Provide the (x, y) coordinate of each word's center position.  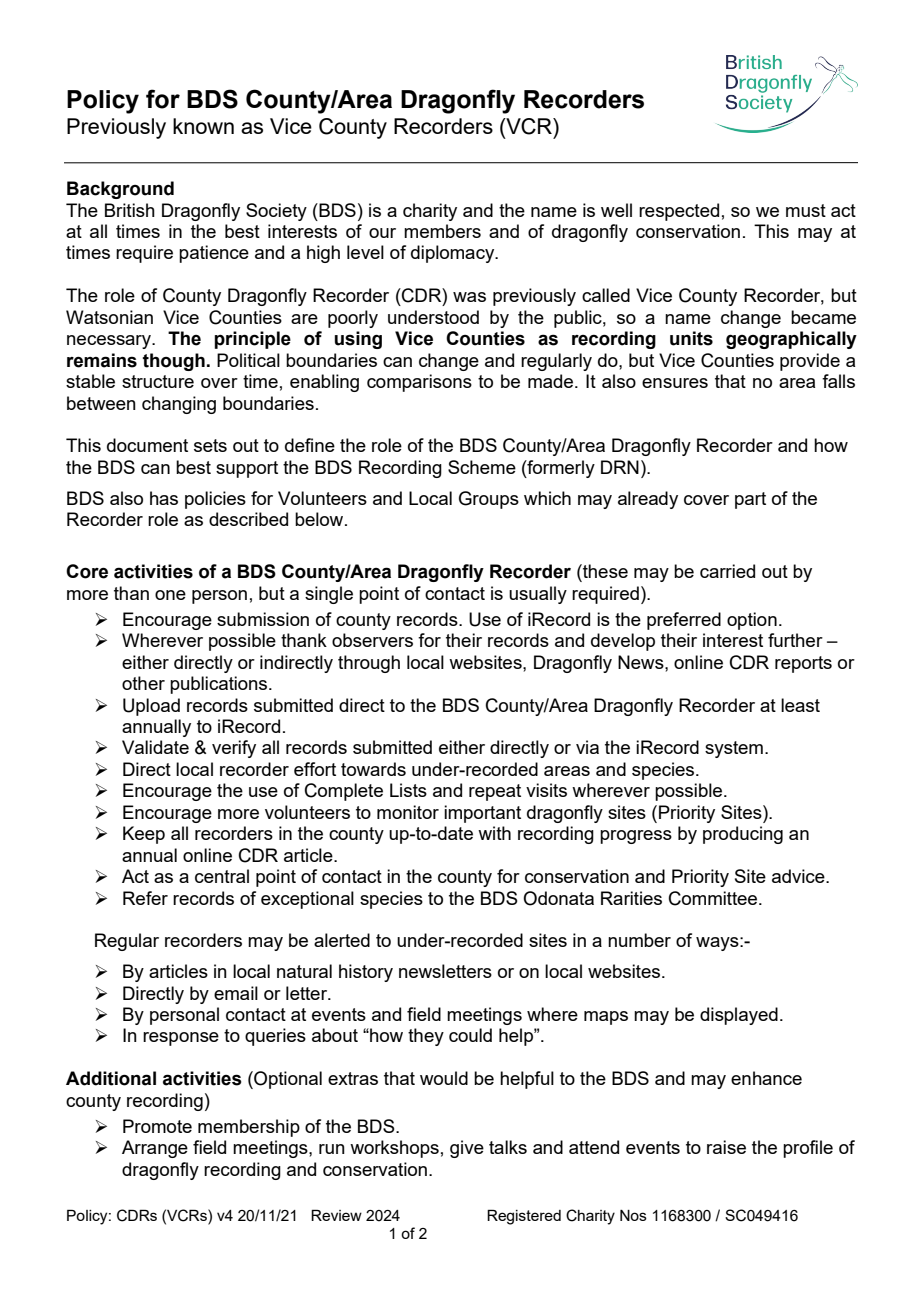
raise (726, 1147)
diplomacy (454, 254)
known (203, 126)
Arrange (155, 1149)
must (806, 210)
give (467, 1149)
